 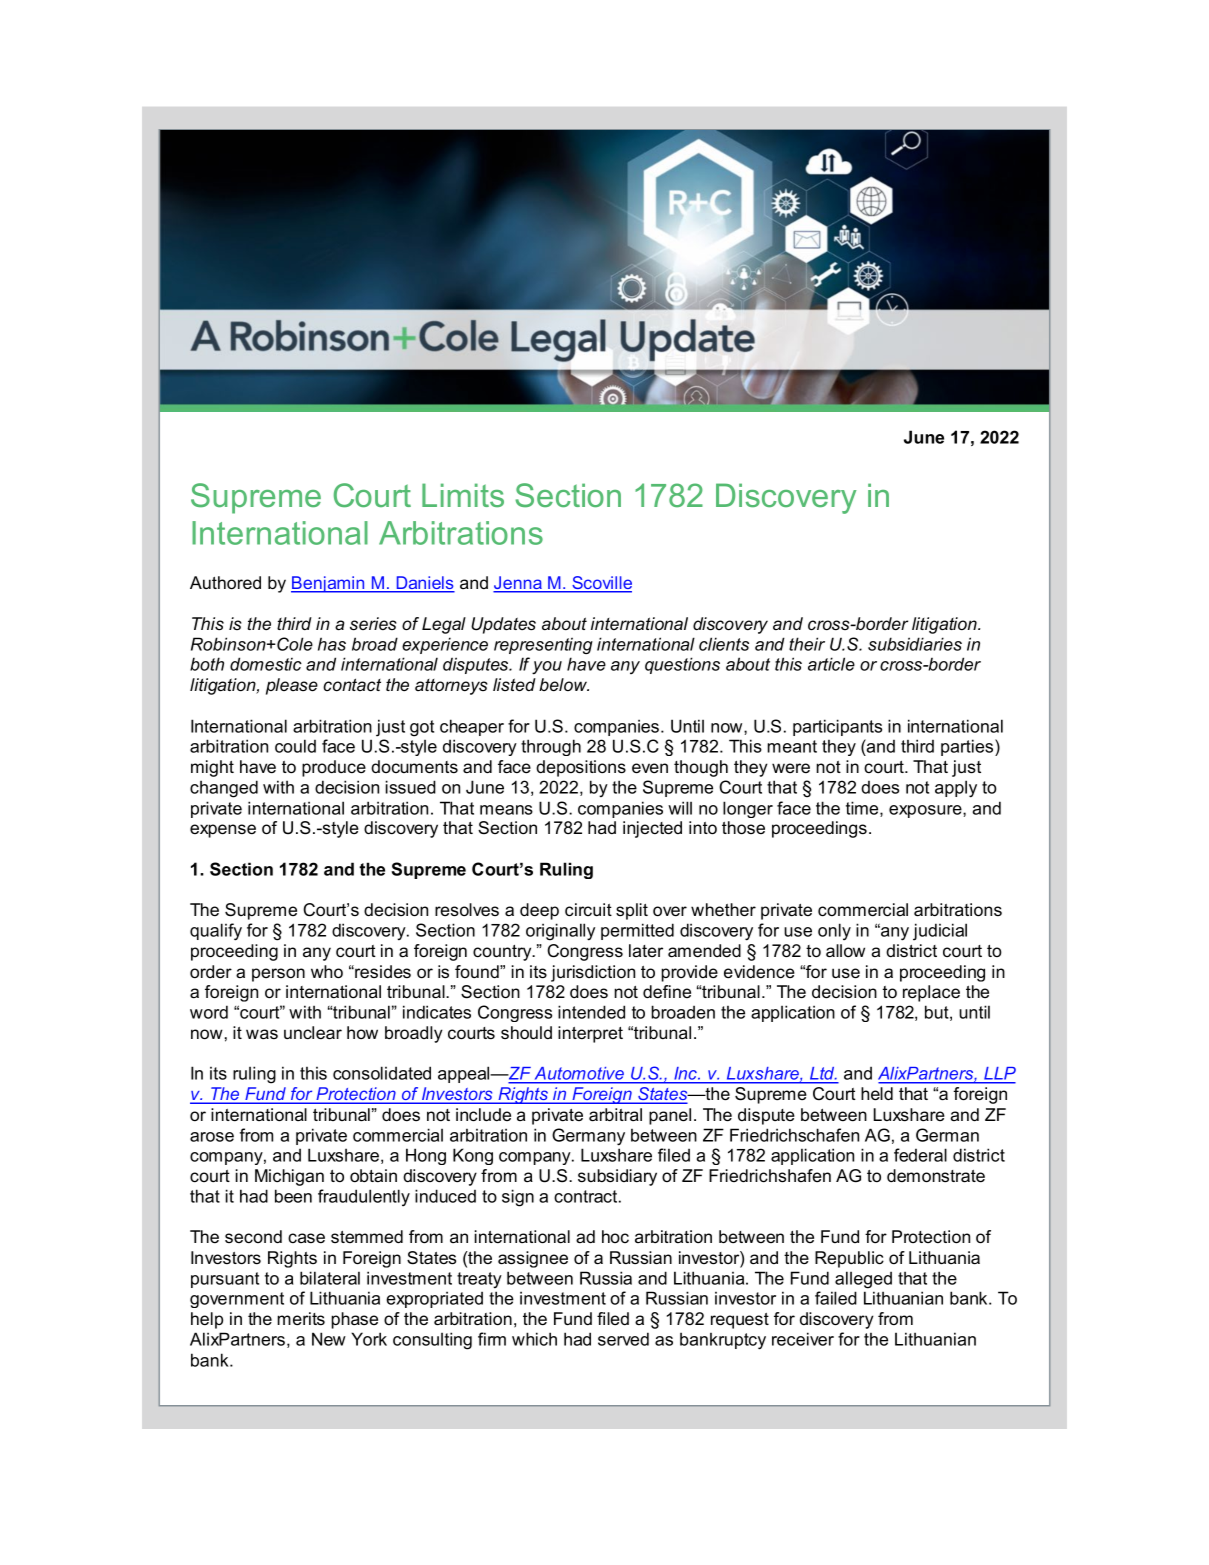 What do you see at coordinates (623, 1339) in the document?
I see `served` at bounding box center [623, 1339].
